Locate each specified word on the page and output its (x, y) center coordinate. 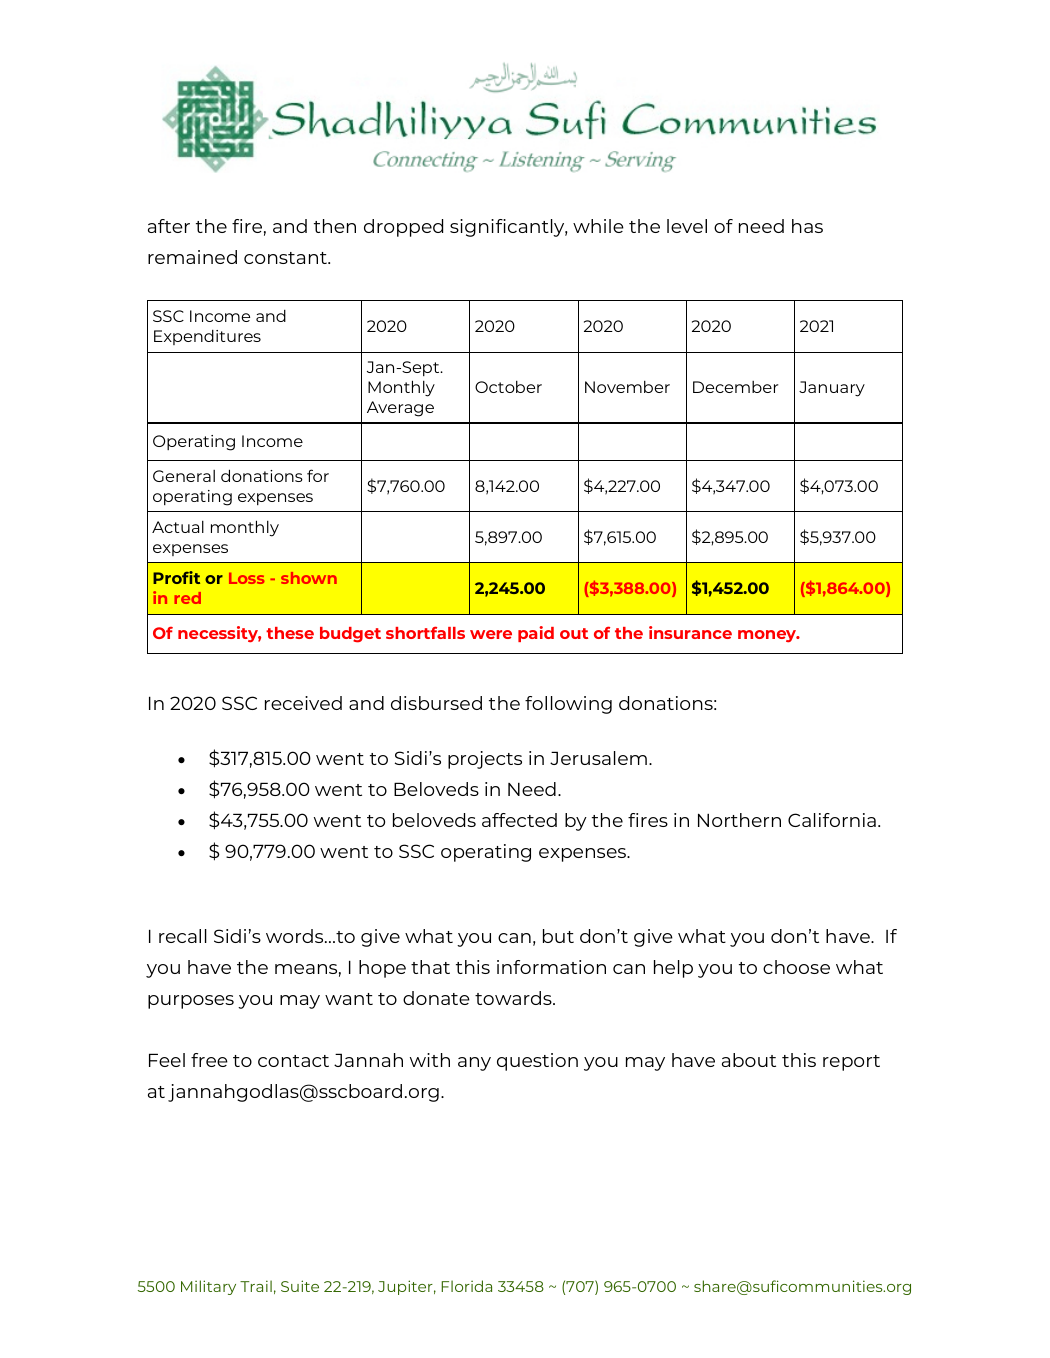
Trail (256, 1286)
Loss (246, 578)
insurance (690, 632)
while (598, 226)
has (807, 226)
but (558, 936)
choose (796, 967)
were (491, 634)
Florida (466, 1286)
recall (183, 936)
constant (286, 258)
